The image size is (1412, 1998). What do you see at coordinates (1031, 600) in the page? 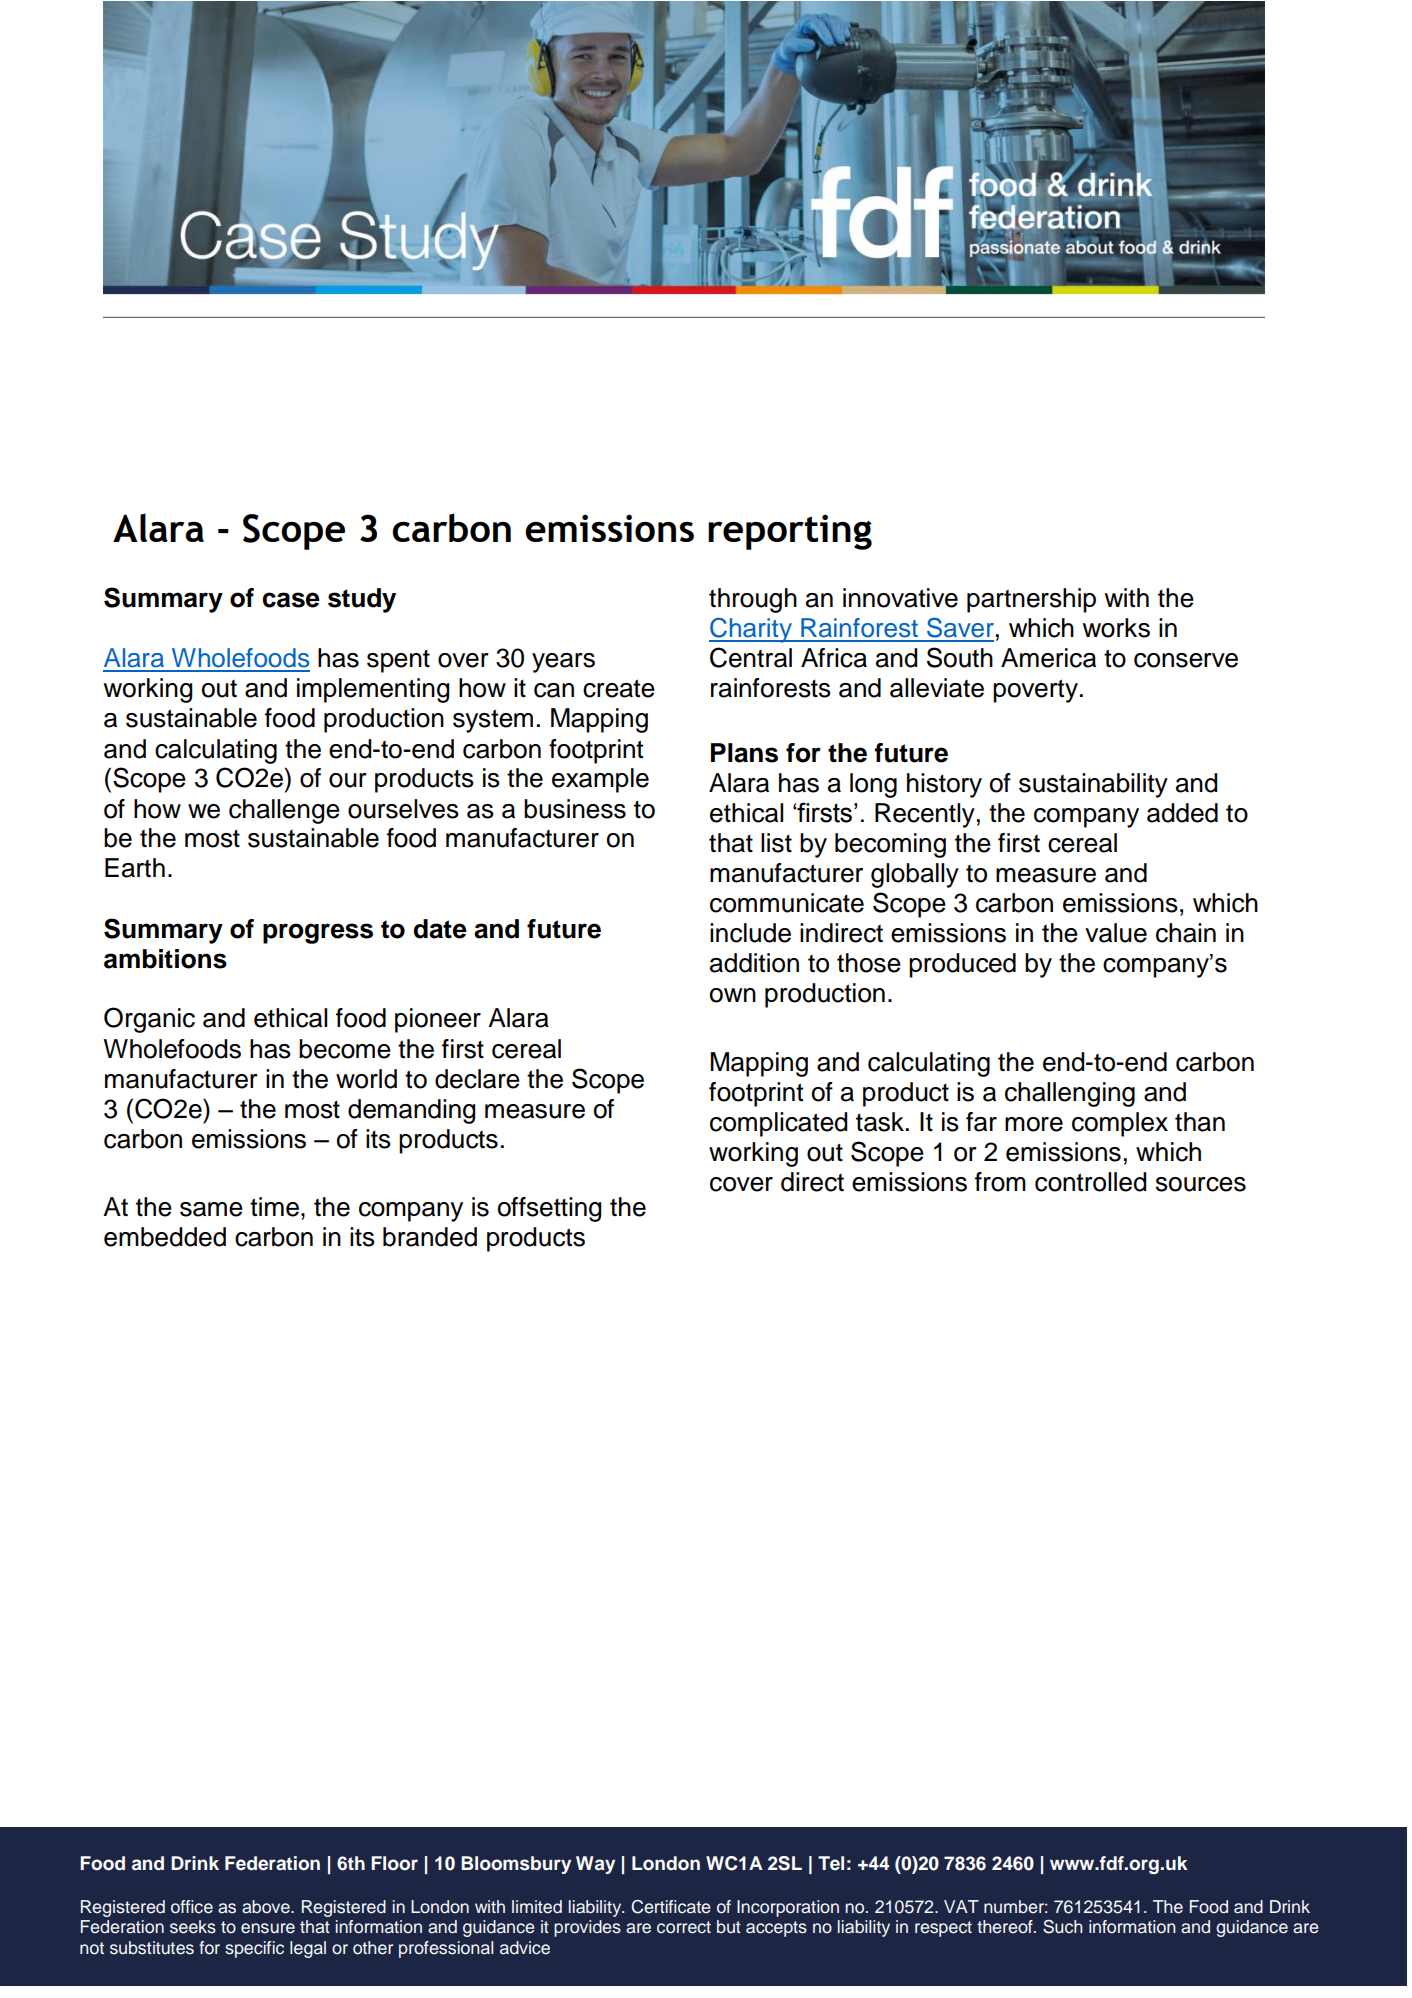
I see `partnership` at bounding box center [1031, 600].
